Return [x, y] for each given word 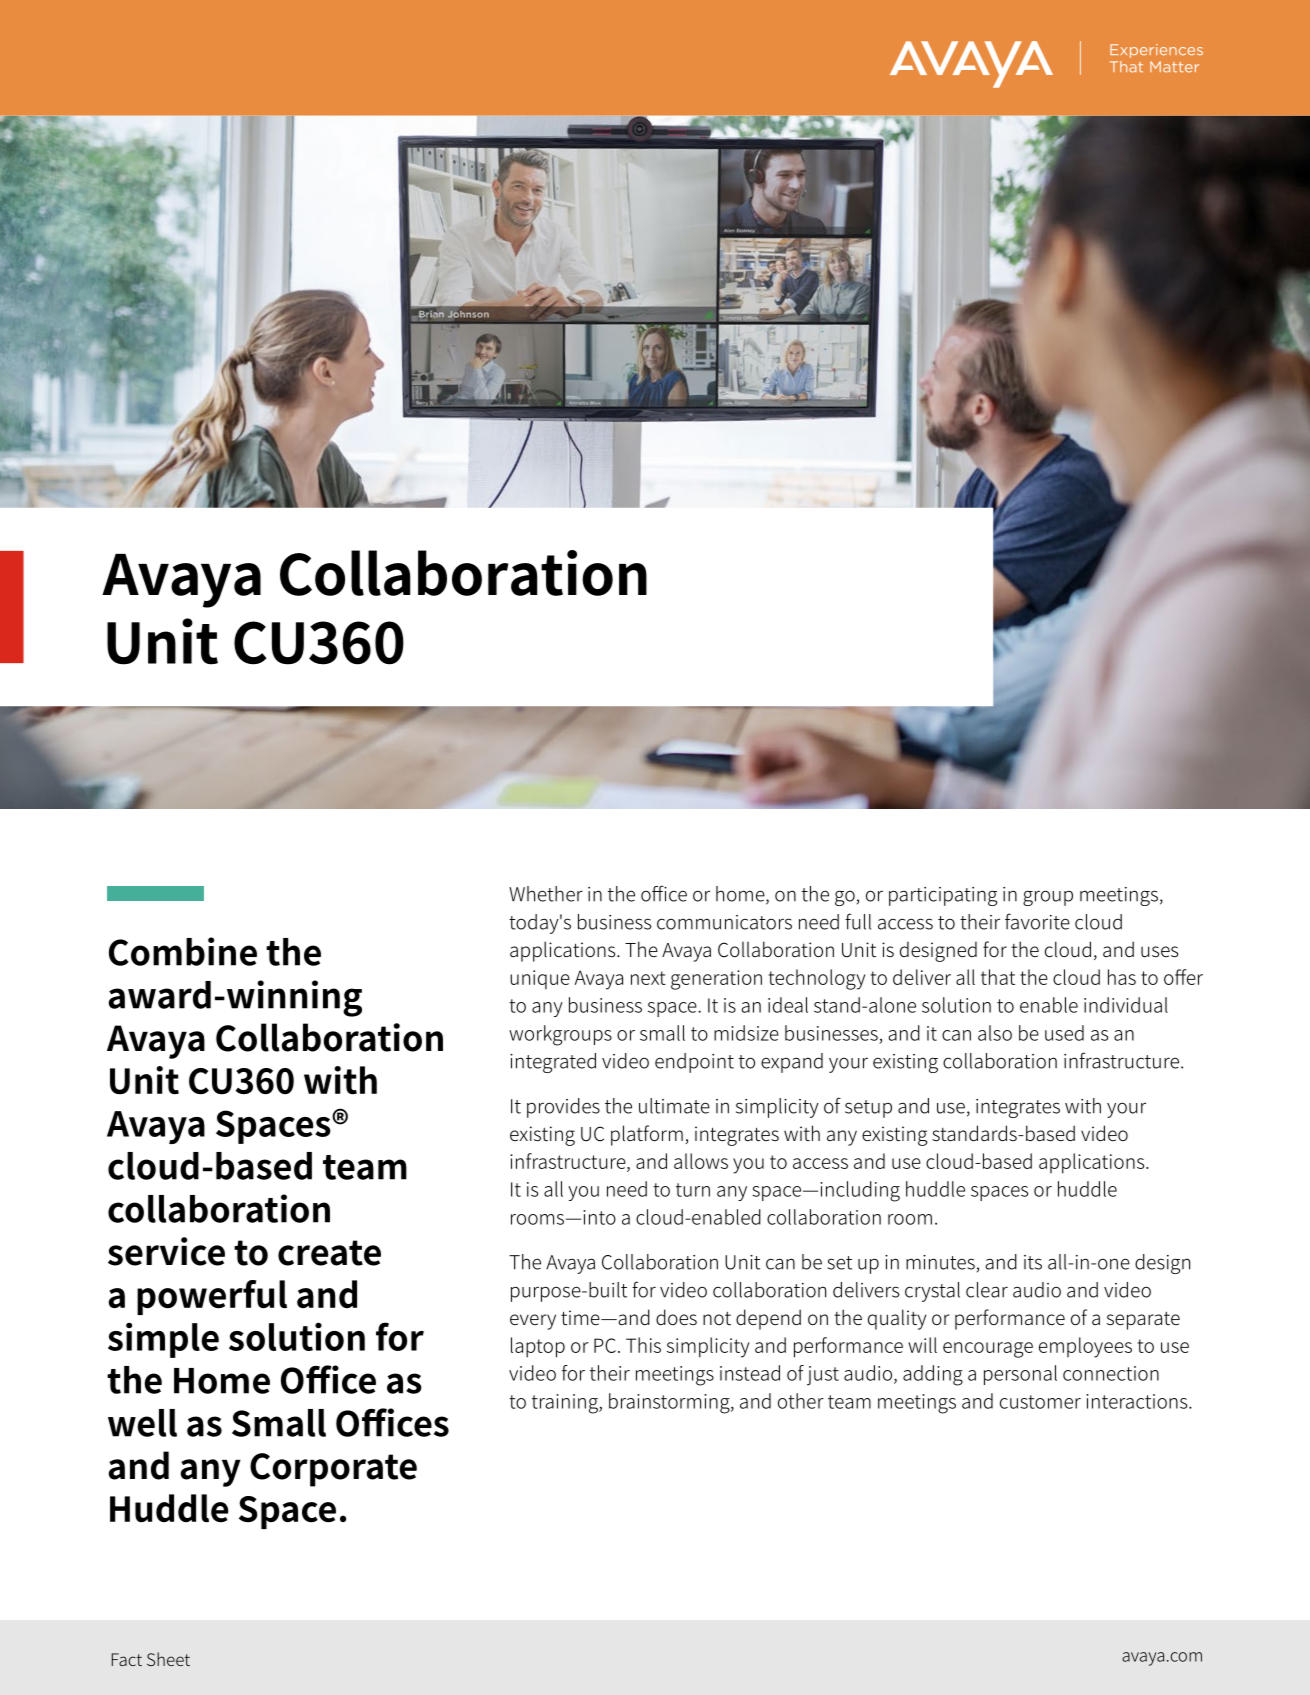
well [142, 1423]
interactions [1138, 1401]
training [566, 1404]
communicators [724, 922]
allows [701, 1161]
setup [868, 1109]
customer [1040, 1402]
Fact [127, 1659]
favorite [1037, 921]
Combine [183, 951]
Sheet [168, 1659]
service [166, 1251]
